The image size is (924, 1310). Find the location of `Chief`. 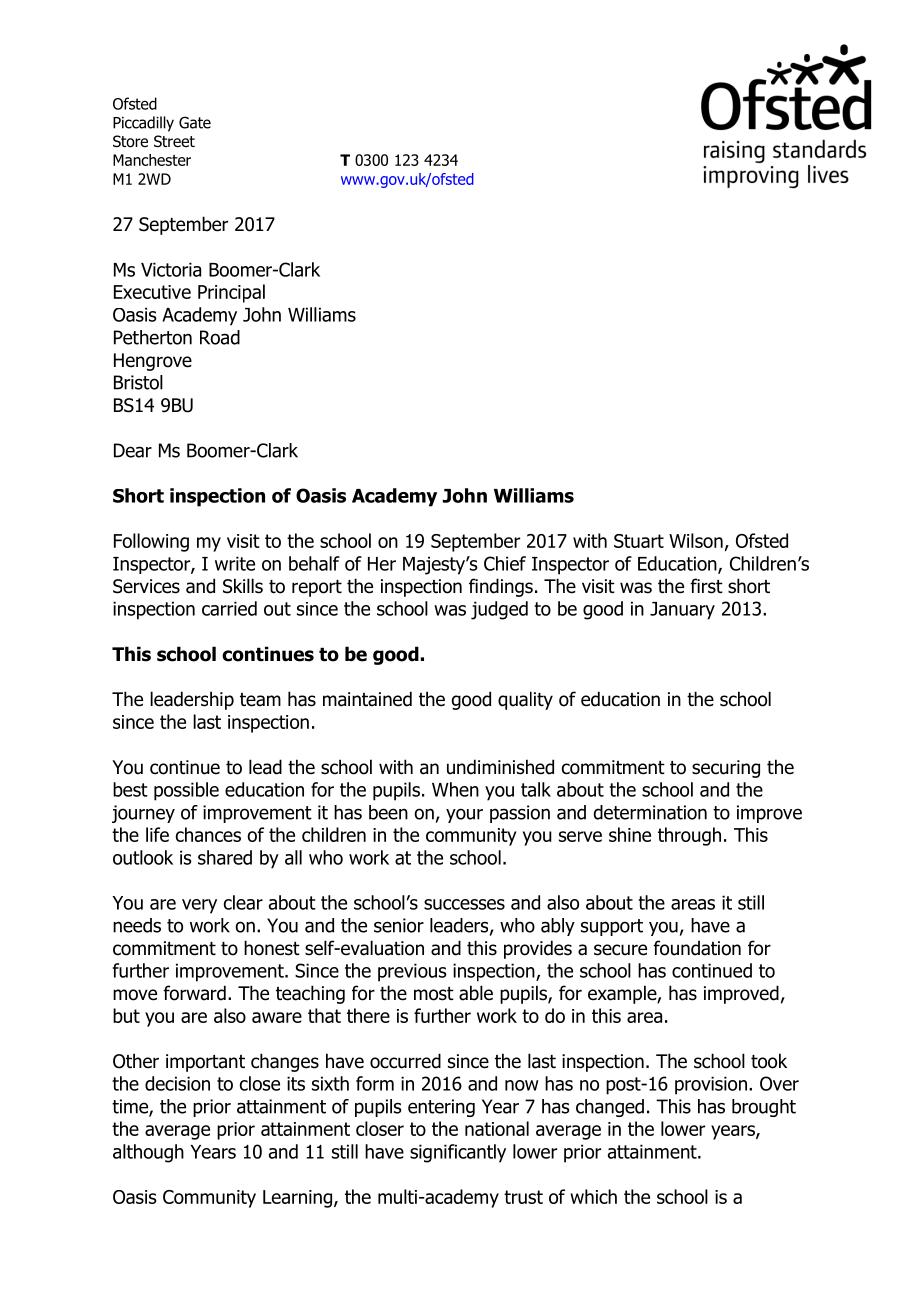

Chief is located at coordinates (505, 563).
